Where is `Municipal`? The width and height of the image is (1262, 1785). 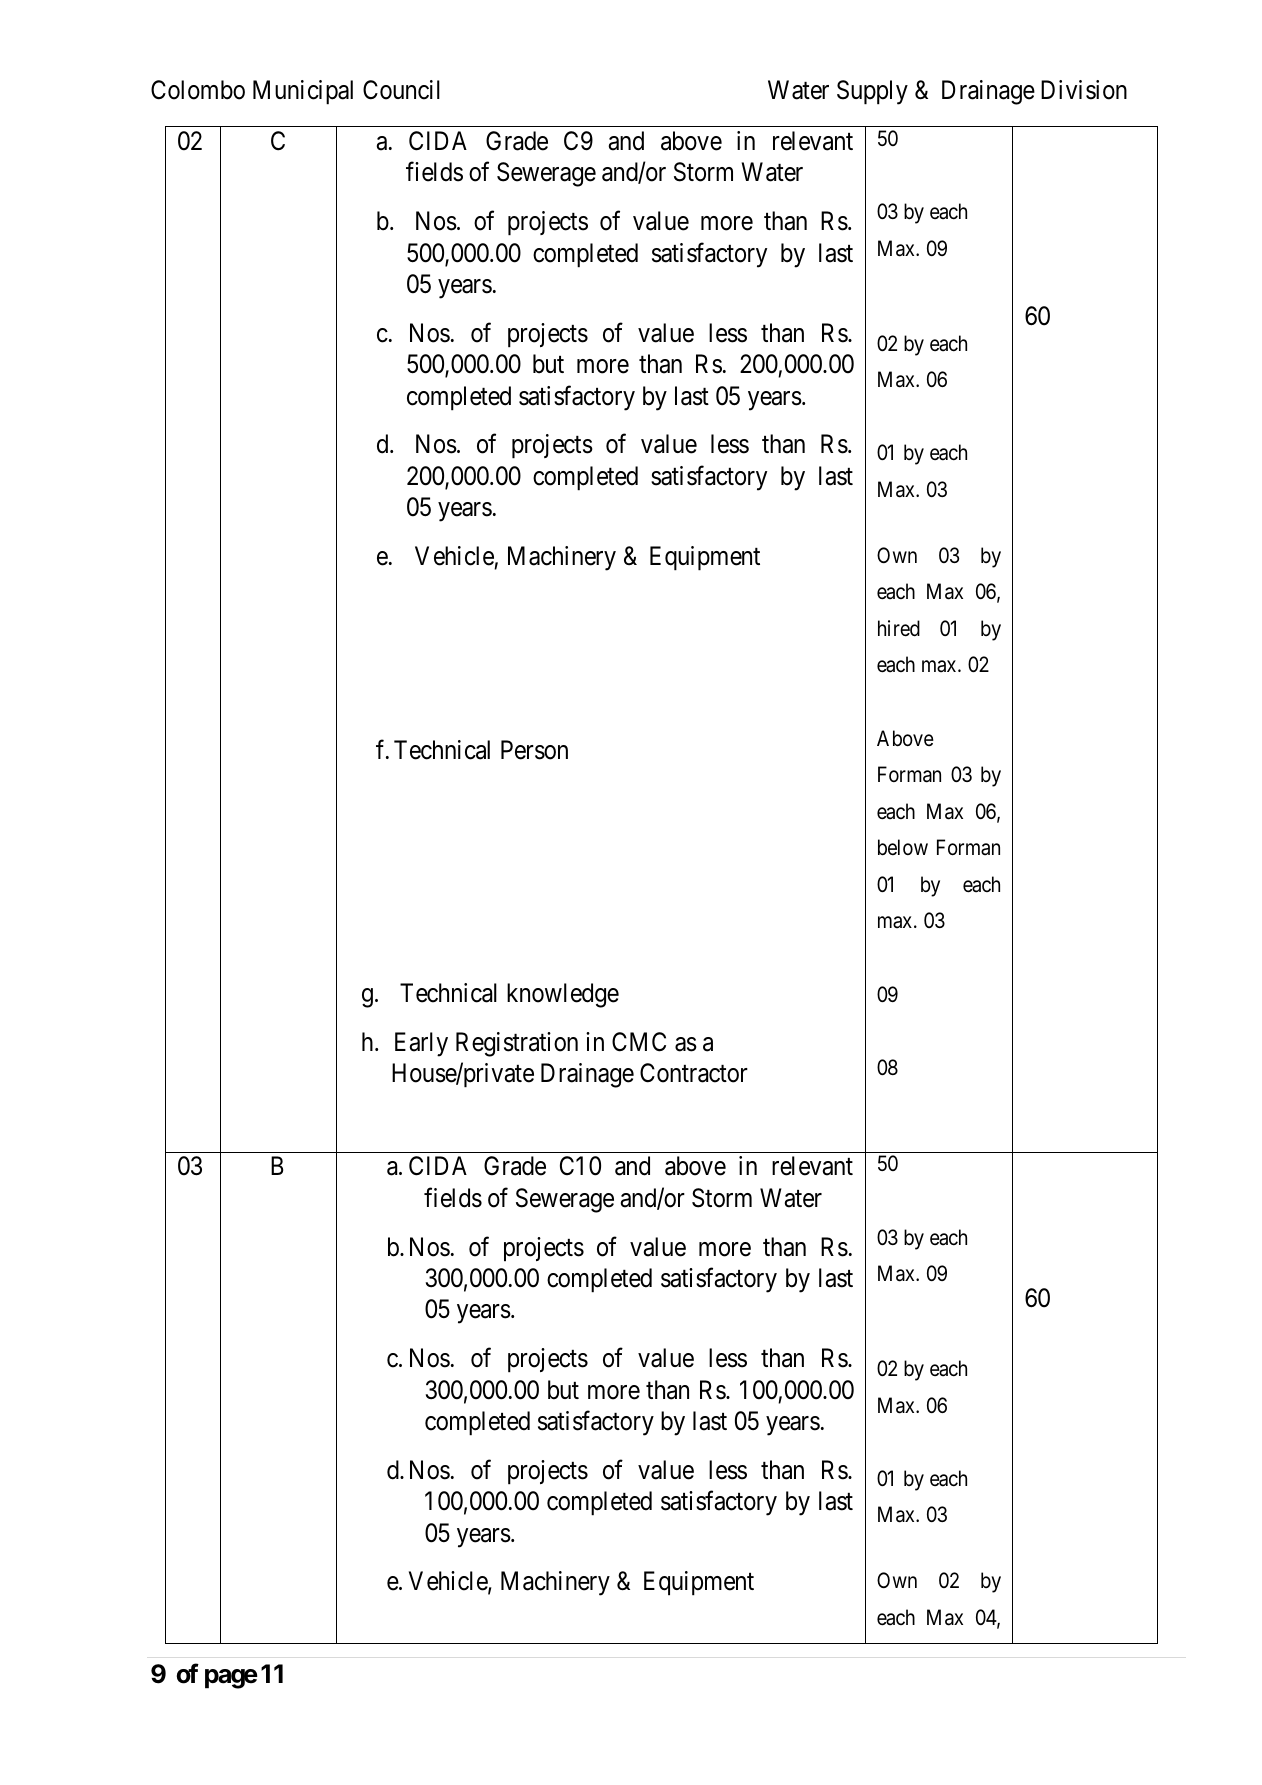
Municipal is located at coordinates (303, 92).
